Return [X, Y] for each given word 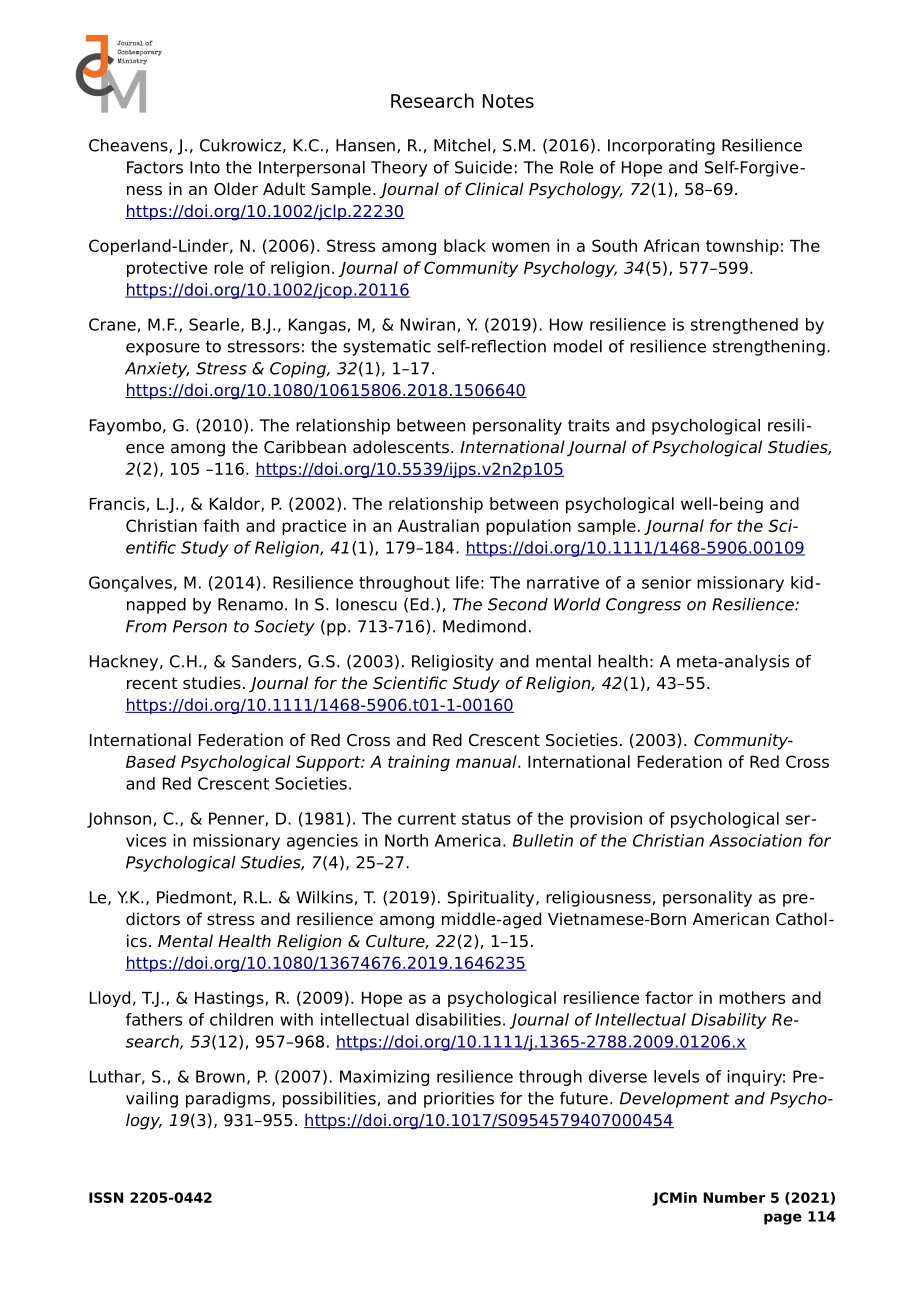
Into [205, 167]
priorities [459, 1100]
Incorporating [661, 147]
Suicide [483, 167]
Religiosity [453, 663]
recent [152, 683]
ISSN [106, 1197]
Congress [643, 606]
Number [734, 1197]
